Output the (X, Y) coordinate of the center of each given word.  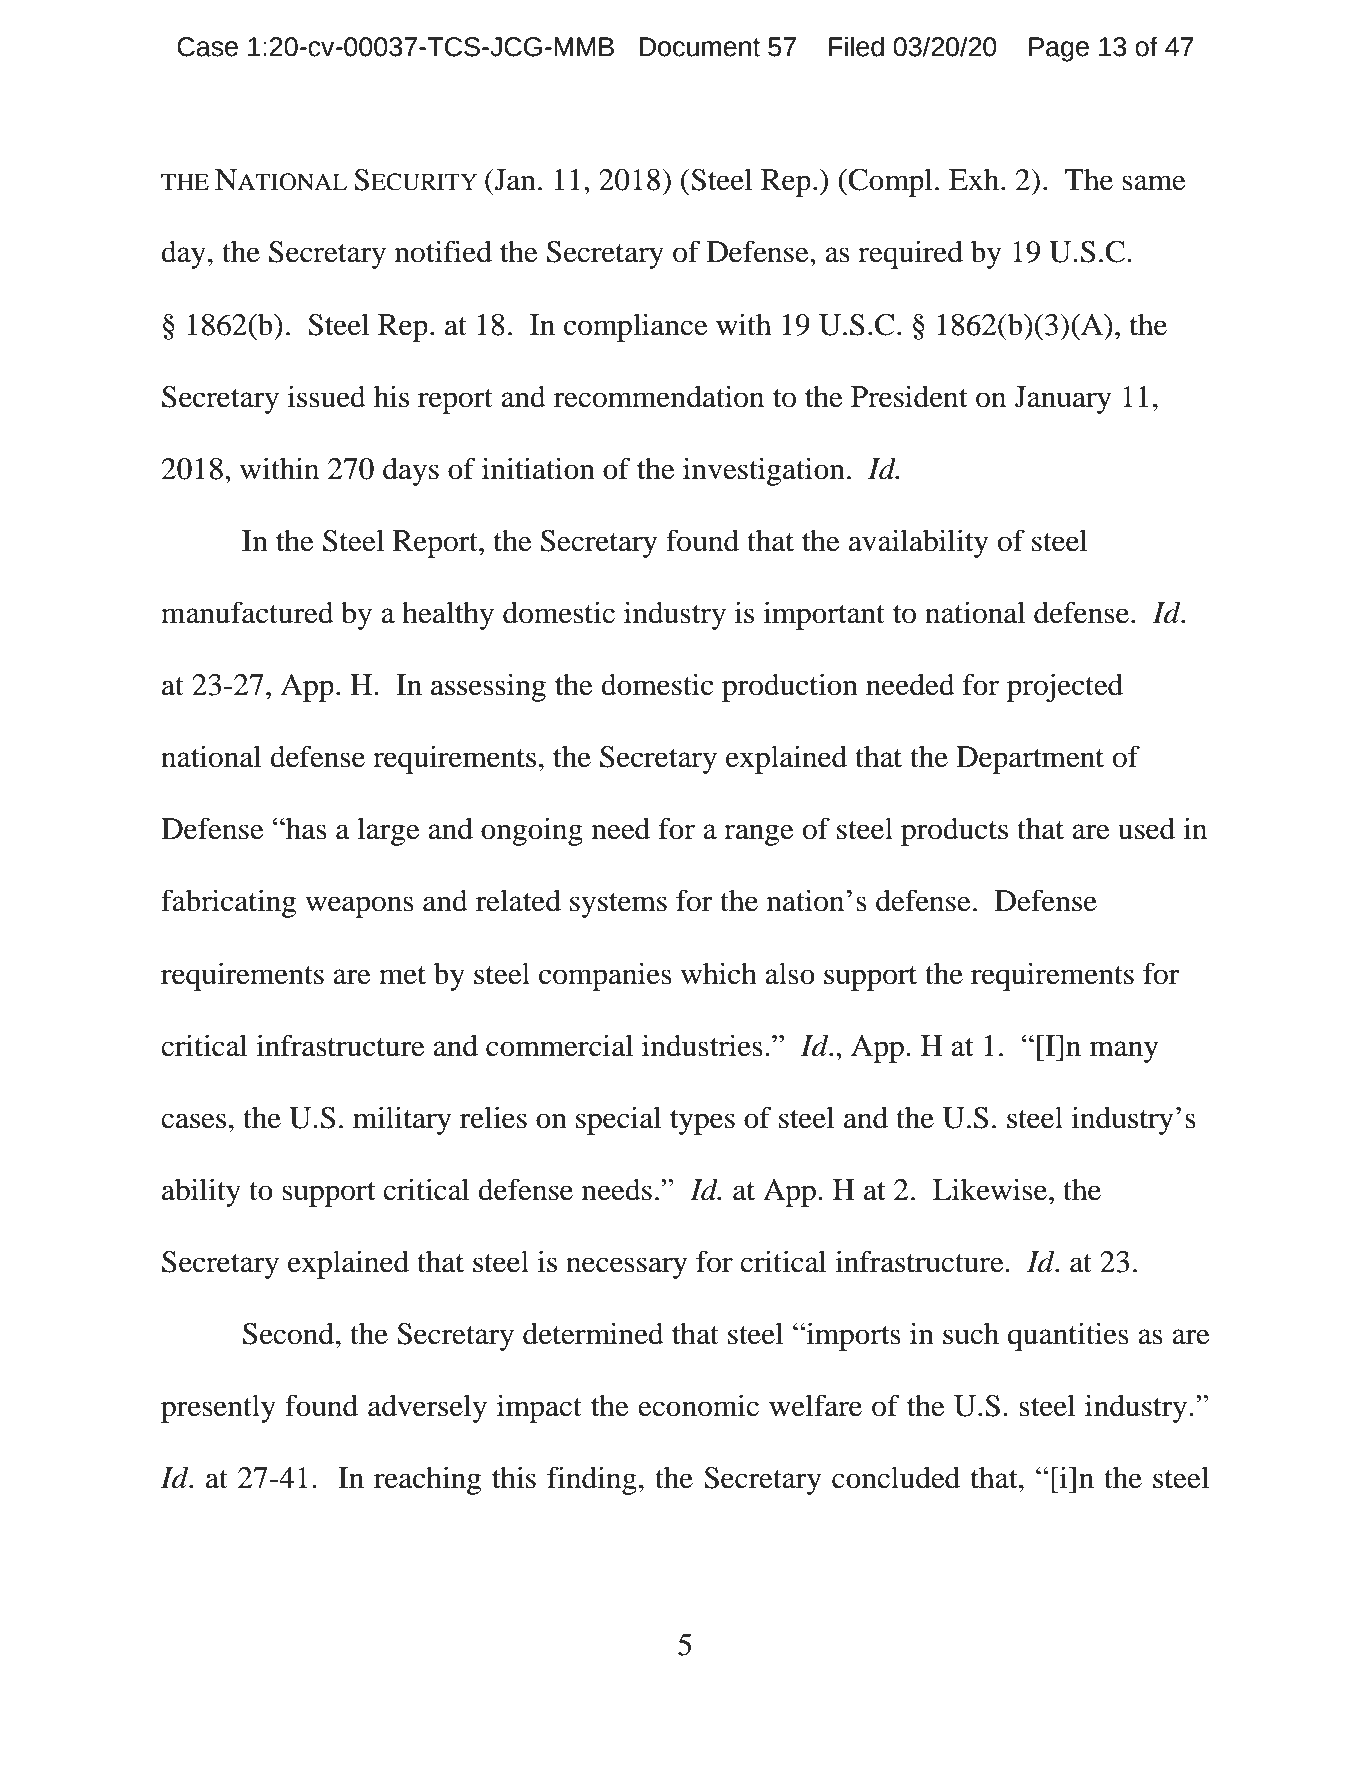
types (702, 1122)
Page (1059, 49)
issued (327, 396)
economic (698, 1405)
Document (699, 47)
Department (1030, 760)
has (305, 828)
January (1063, 400)
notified (443, 251)
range (759, 835)
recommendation (659, 396)
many (1124, 1052)
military (402, 1120)
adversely (427, 1408)
